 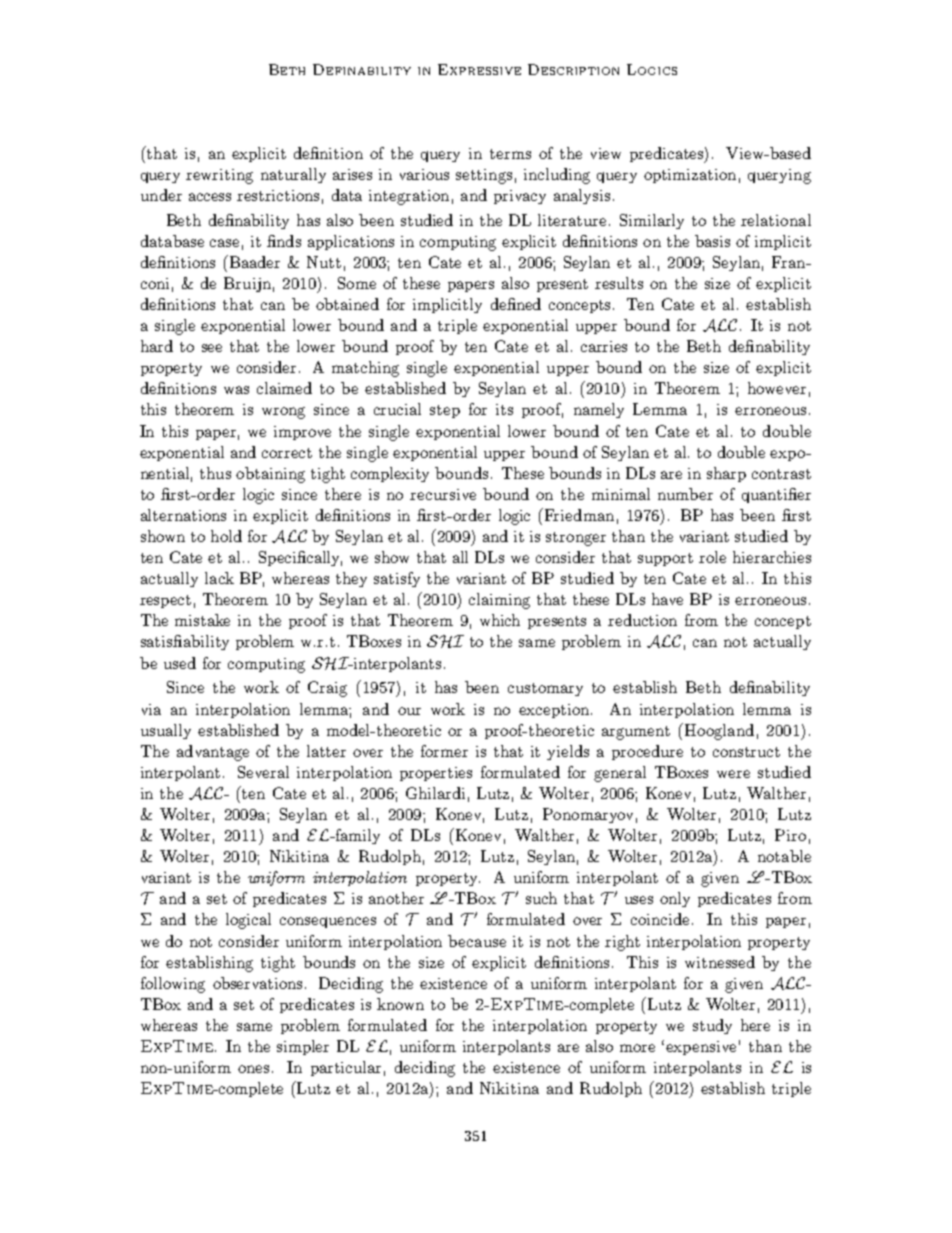 What do you see at coordinates (253, 1069) in the screenshot?
I see `ones` at bounding box center [253, 1069].
